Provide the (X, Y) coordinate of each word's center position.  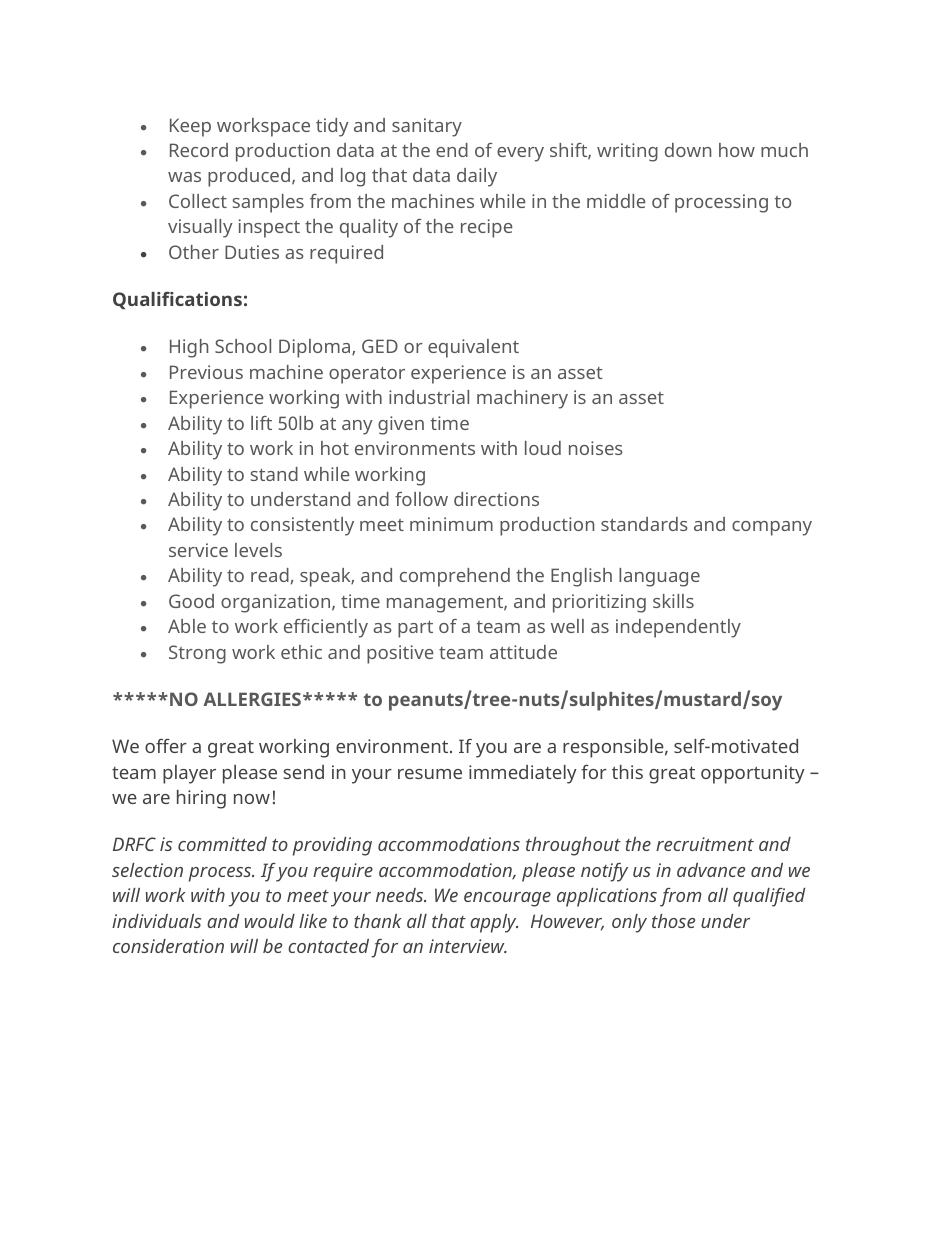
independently (678, 628)
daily (477, 177)
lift (261, 423)
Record (199, 150)
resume (430, 774)
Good (191, 601)
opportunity (753, 774)
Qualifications (177, 300)
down (688, 150)
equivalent (473, 348)
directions (496, 499)
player (189, 774)
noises (596, 448)
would (270, 921)
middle (616, 201)
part (415, 629)
